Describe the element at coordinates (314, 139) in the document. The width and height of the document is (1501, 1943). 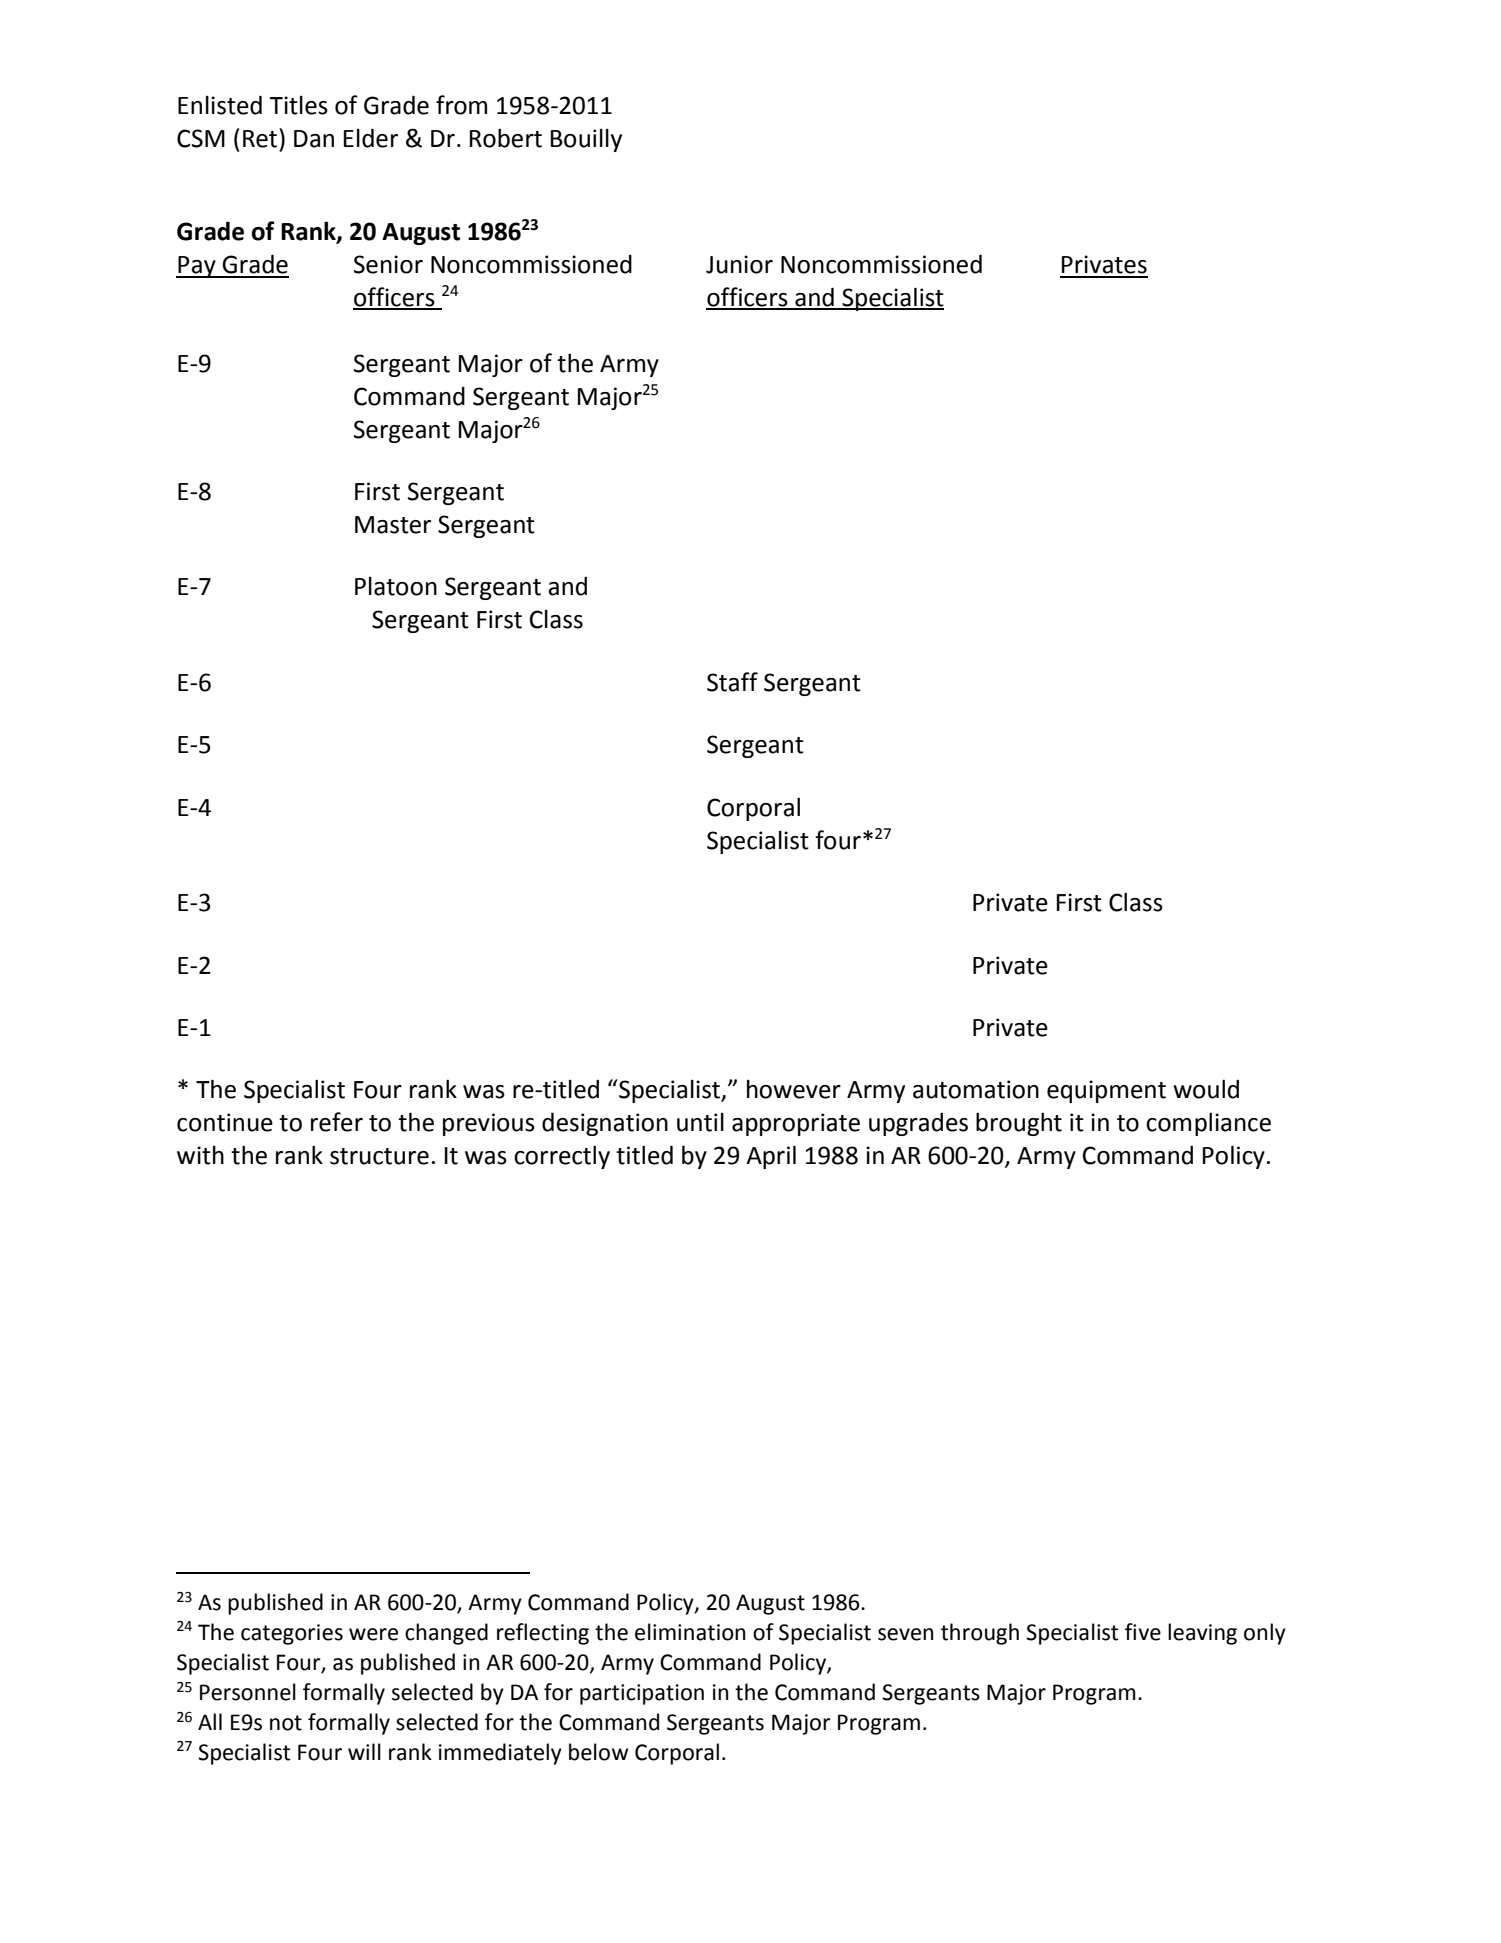
I see `Dan` at that location.
